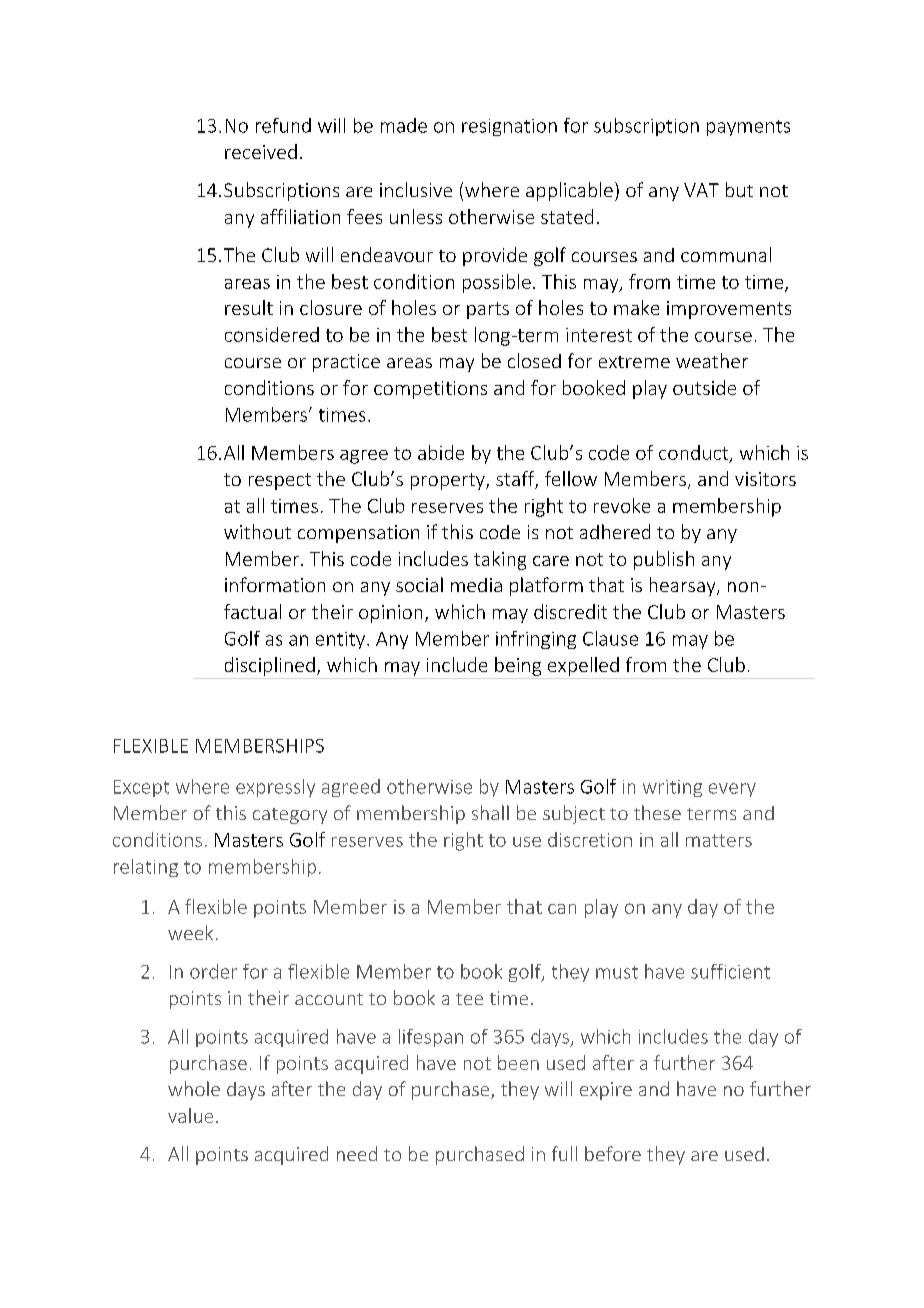  Describe the element at coordinates (261, 151) in the page. I see `received` at that location.
